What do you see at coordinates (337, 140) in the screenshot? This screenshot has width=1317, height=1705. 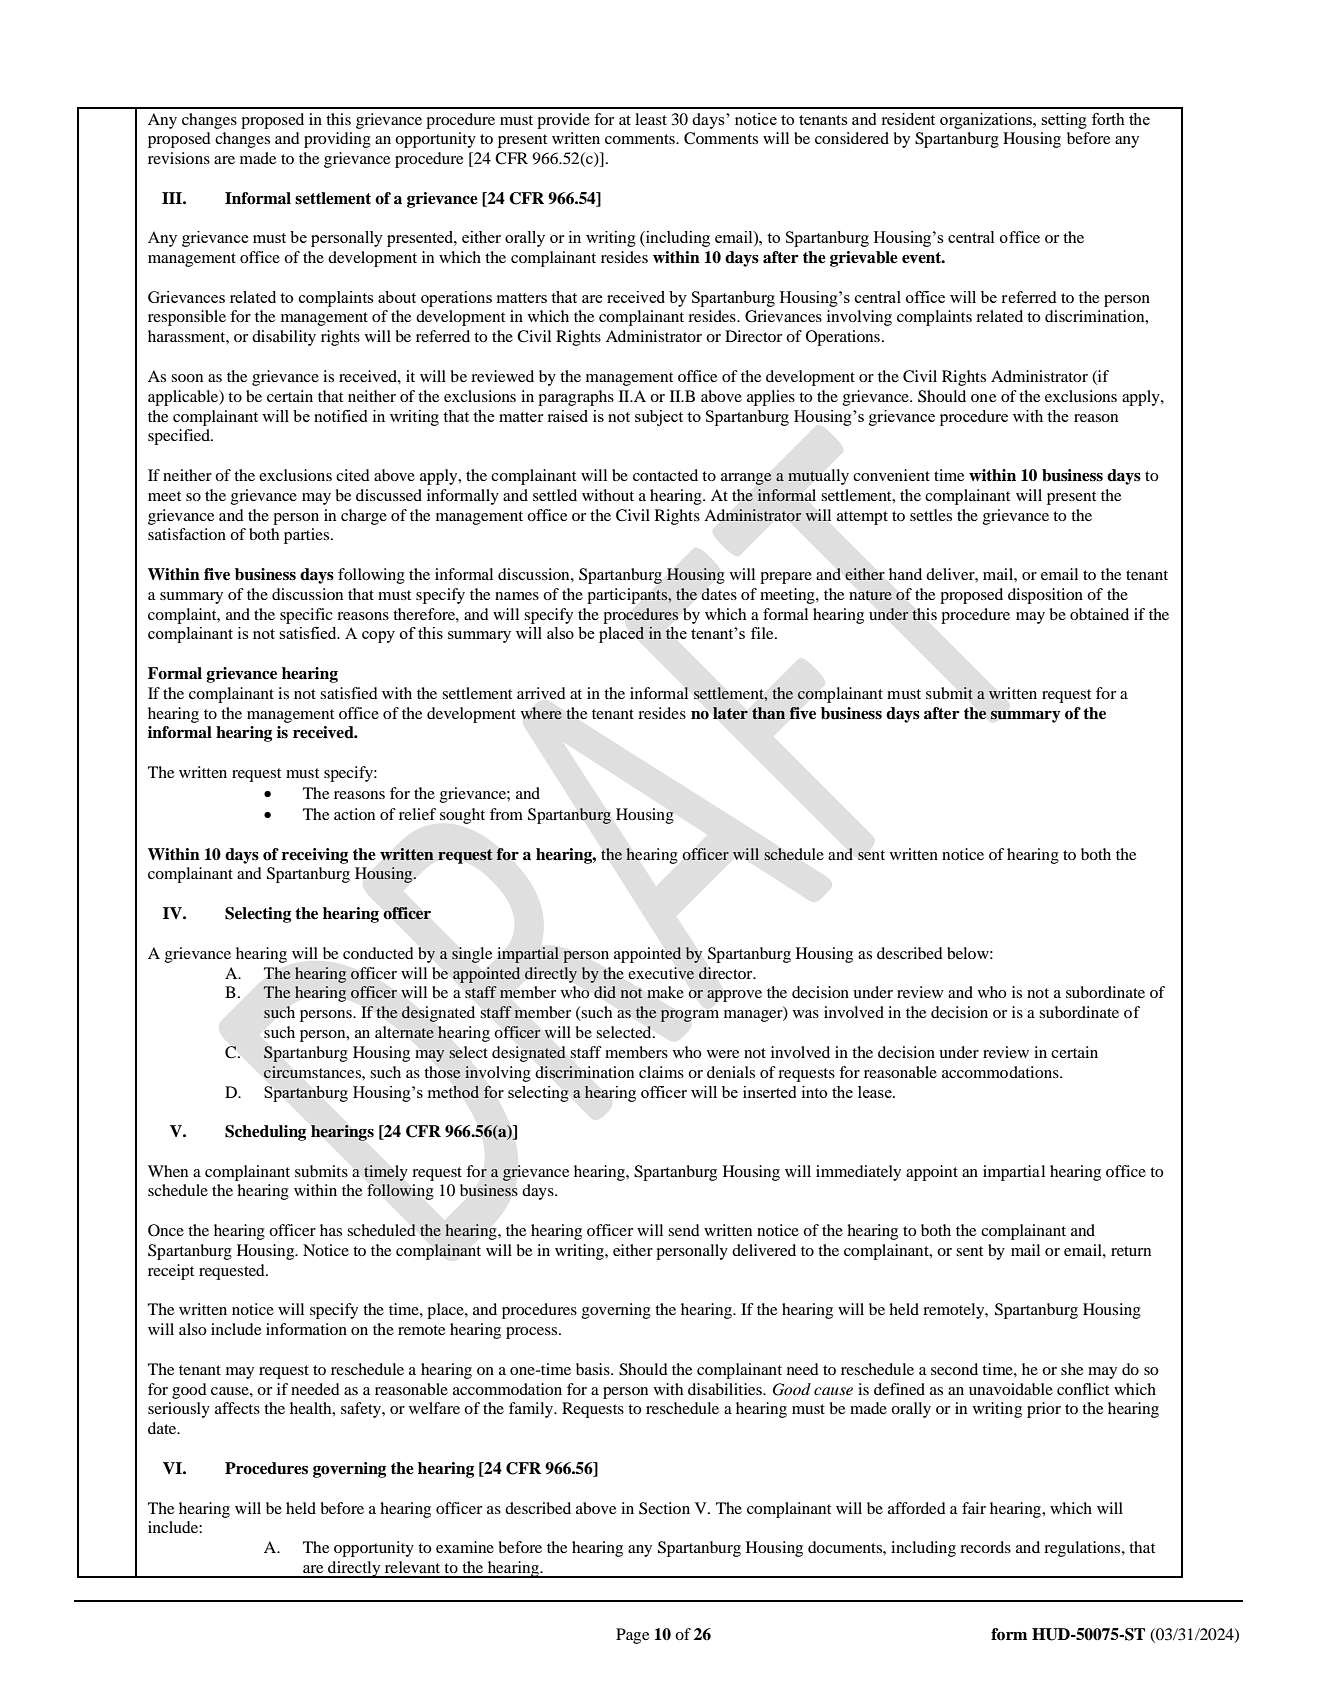 I see `providing` at bounding box center [337, 140].
